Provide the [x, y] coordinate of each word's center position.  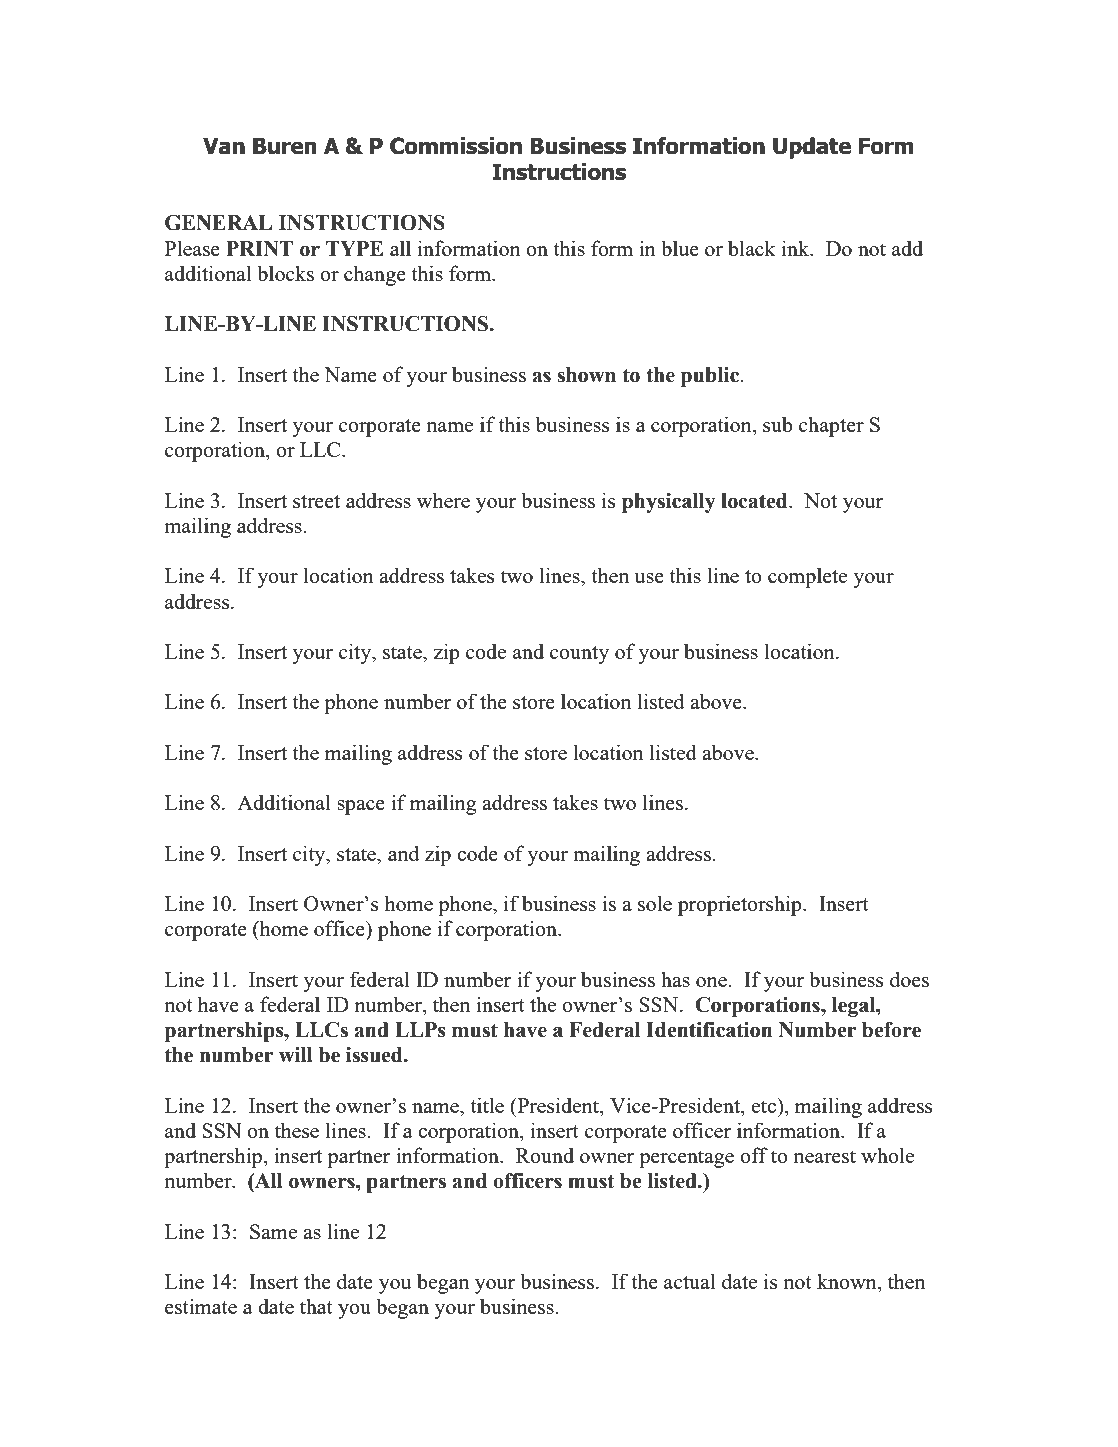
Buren [284, 146]
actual [689, 1281]
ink [797, 248]
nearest [824, 1156]
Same [273, 1231]
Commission [456, 146]
